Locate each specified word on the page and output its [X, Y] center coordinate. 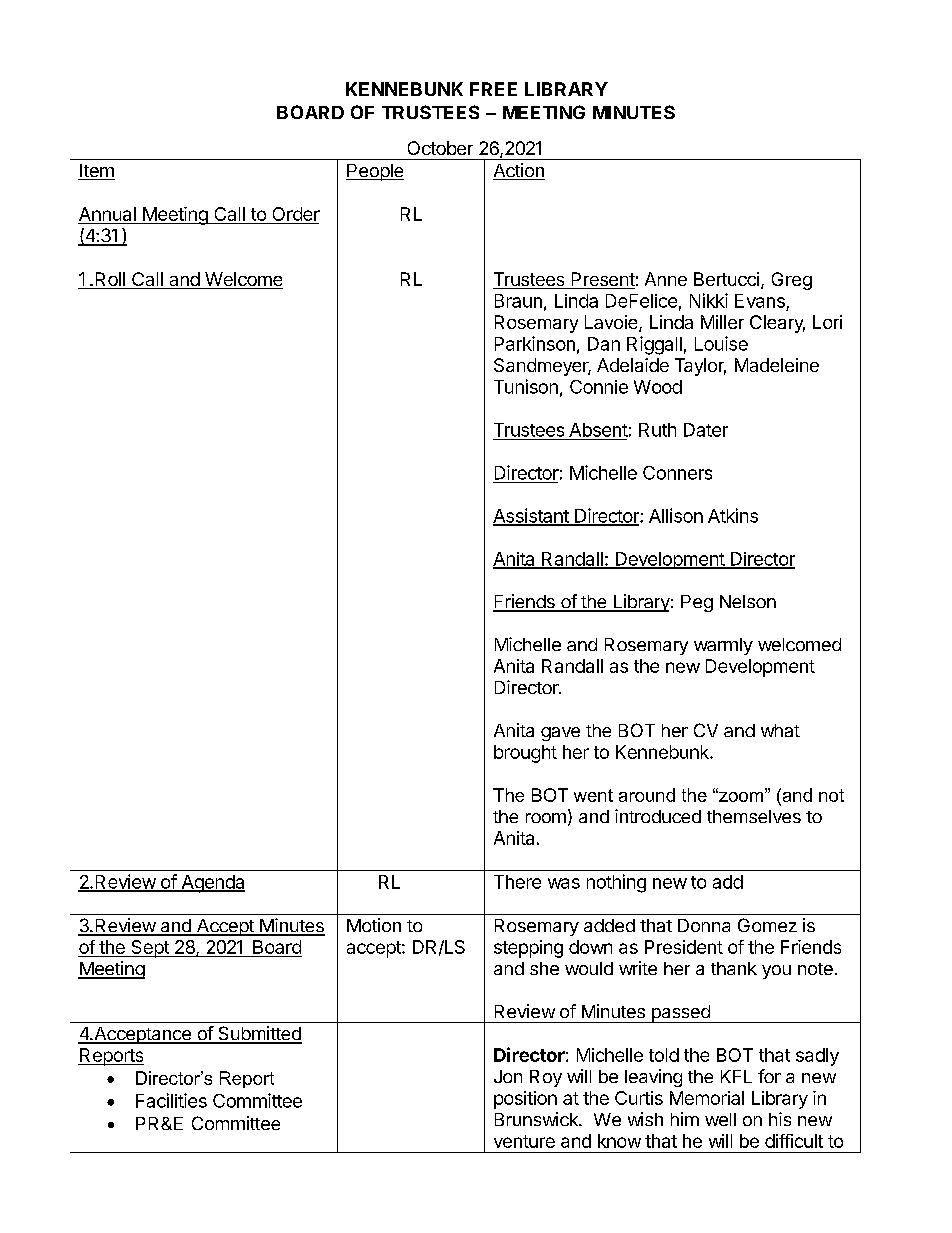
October [440, 148]
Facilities [171, 1100]
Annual [108, 215]
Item [96, 172]
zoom [741, 795]
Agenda [212, 884]
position [525, 1100]
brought [525, 754]
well [720, 1119]
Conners [677, 473]
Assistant [531, 516]
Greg [792, 281]
